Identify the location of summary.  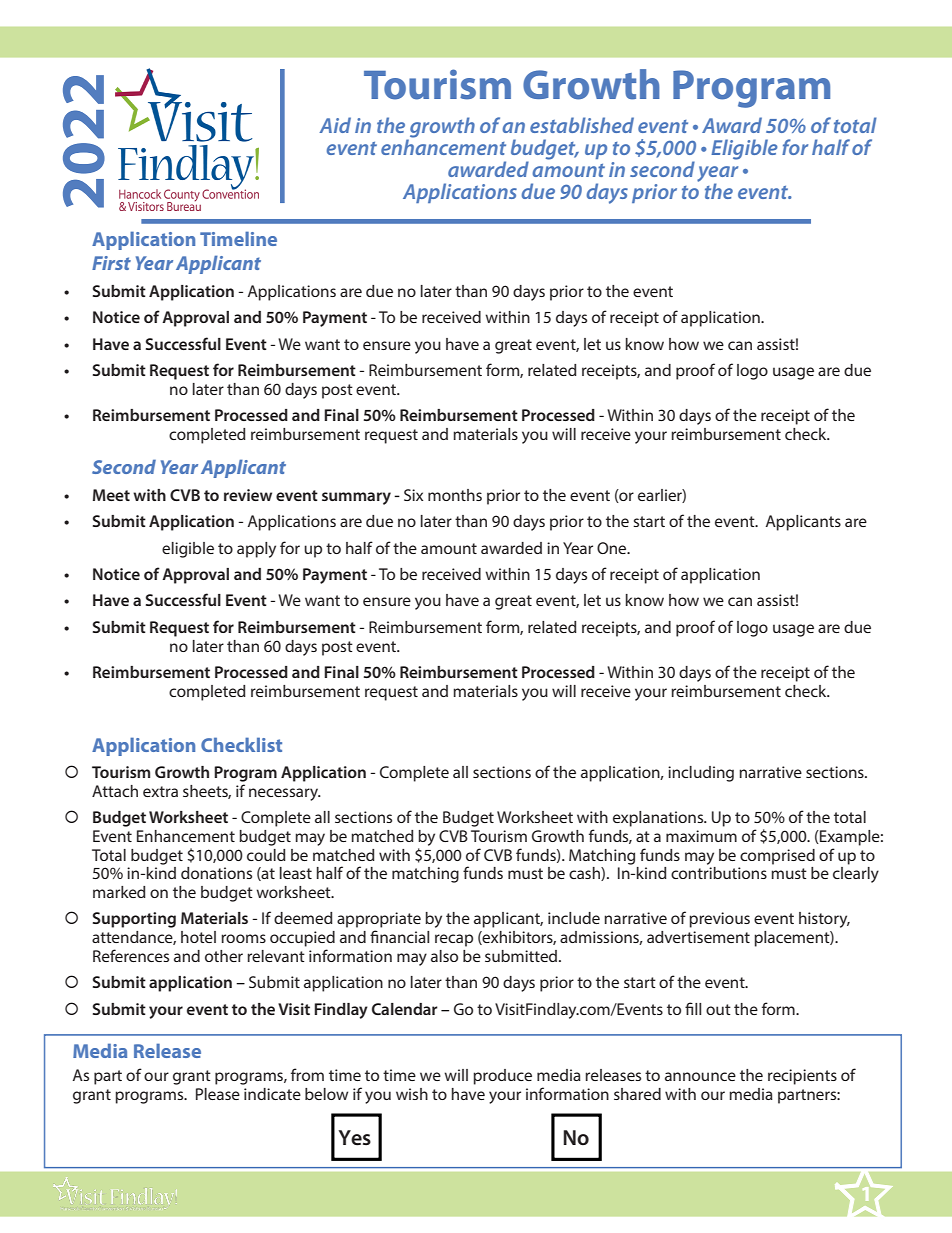
(356, 498).
